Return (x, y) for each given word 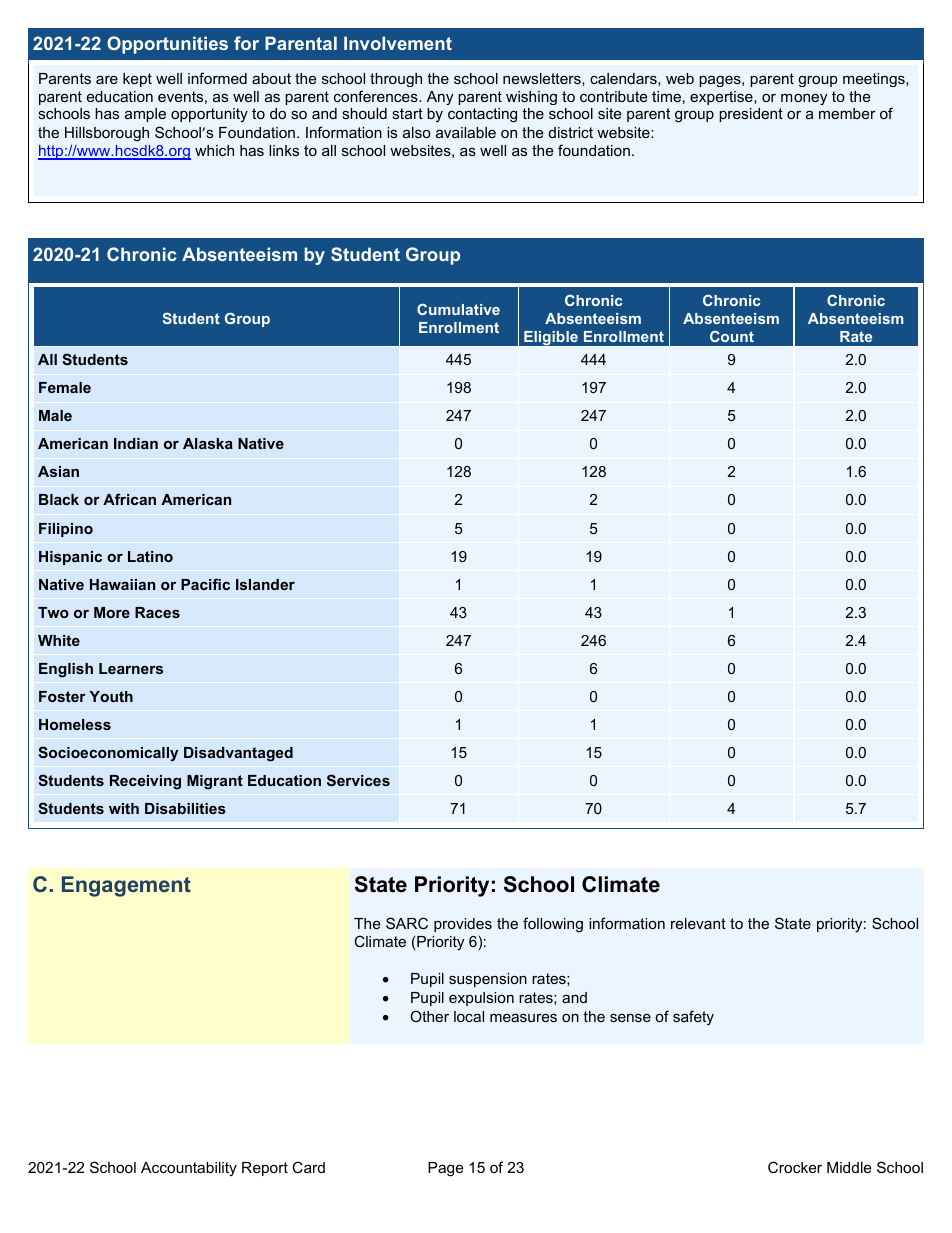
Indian (136, 443)
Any (440, 98)
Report (265, 1169)
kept (137, 80)
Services (358, 780)
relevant (698, 923)
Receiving (145, 782)
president (751, 115)
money (804, 99)
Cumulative (458, 309)
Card (308, 1167)
